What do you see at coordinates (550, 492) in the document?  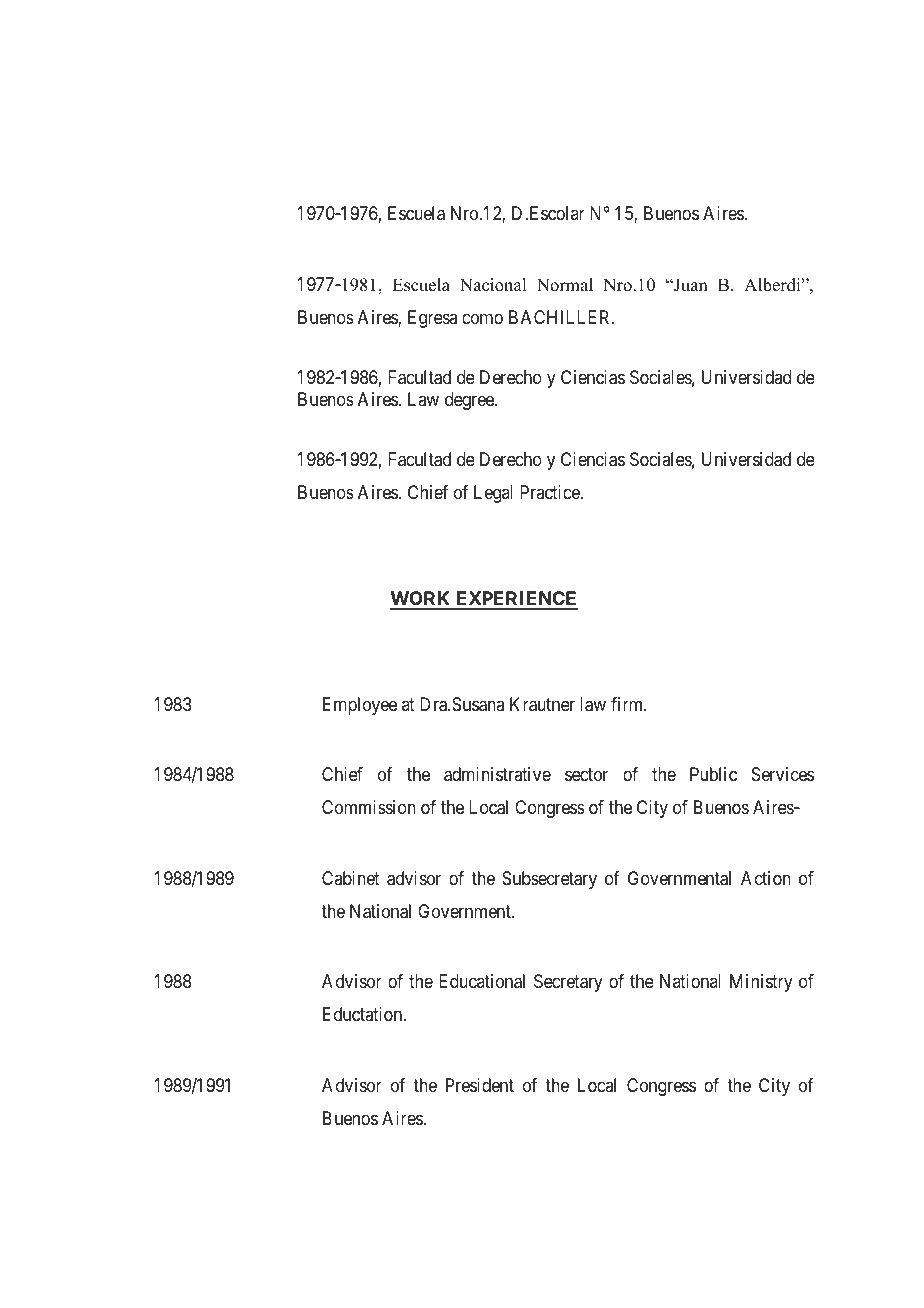 I see `Practice` at bounding box center [550, 492].
